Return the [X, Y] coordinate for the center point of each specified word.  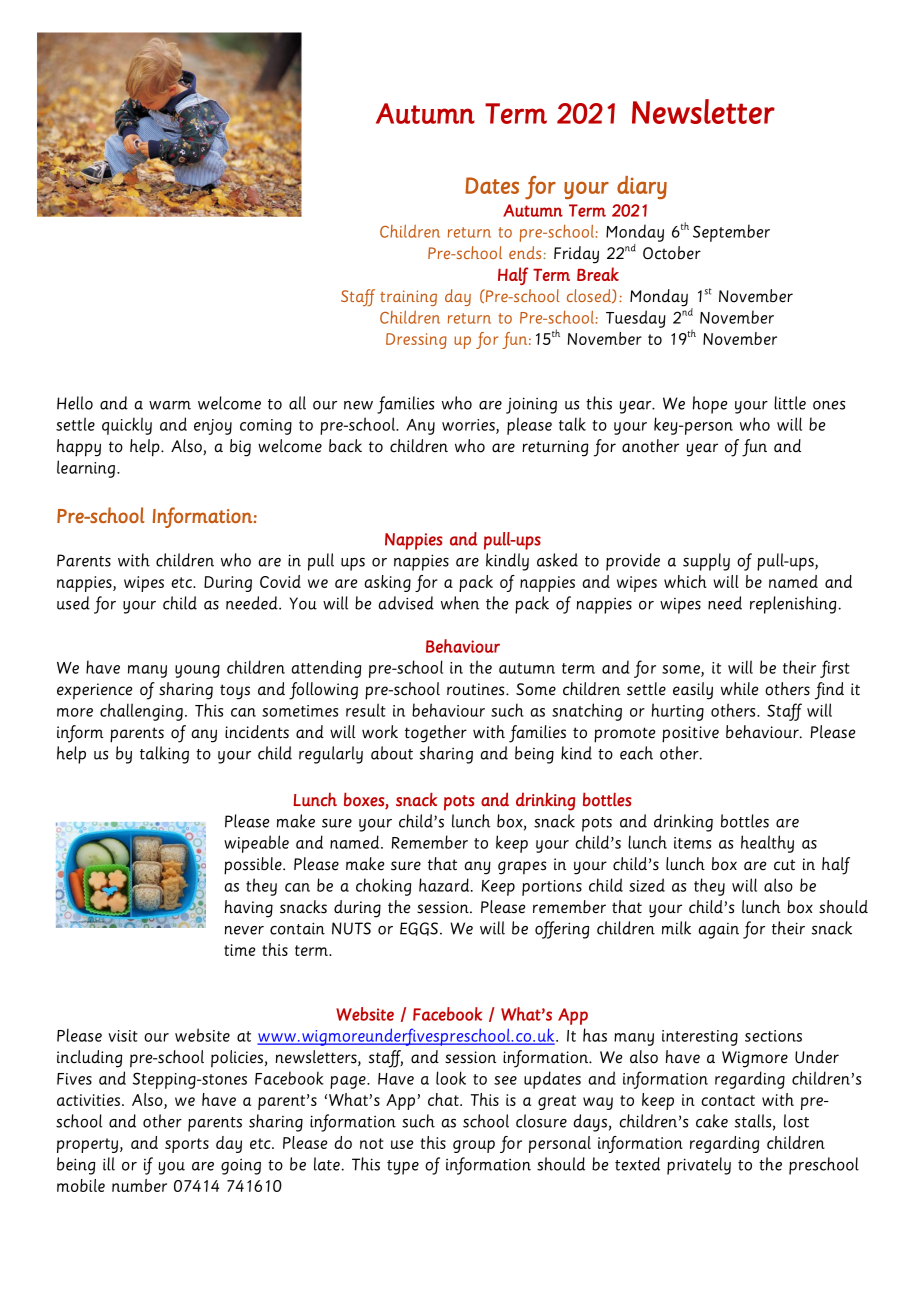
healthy [767, 844]
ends [526, 252]
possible [254, 866]
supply [706, 562]
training [408, 298]
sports [187, 1145]
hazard [445, 885]
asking [387, 583]
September [731, 233]
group [474, 1146]
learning [87, 469]
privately [699, 1166]
